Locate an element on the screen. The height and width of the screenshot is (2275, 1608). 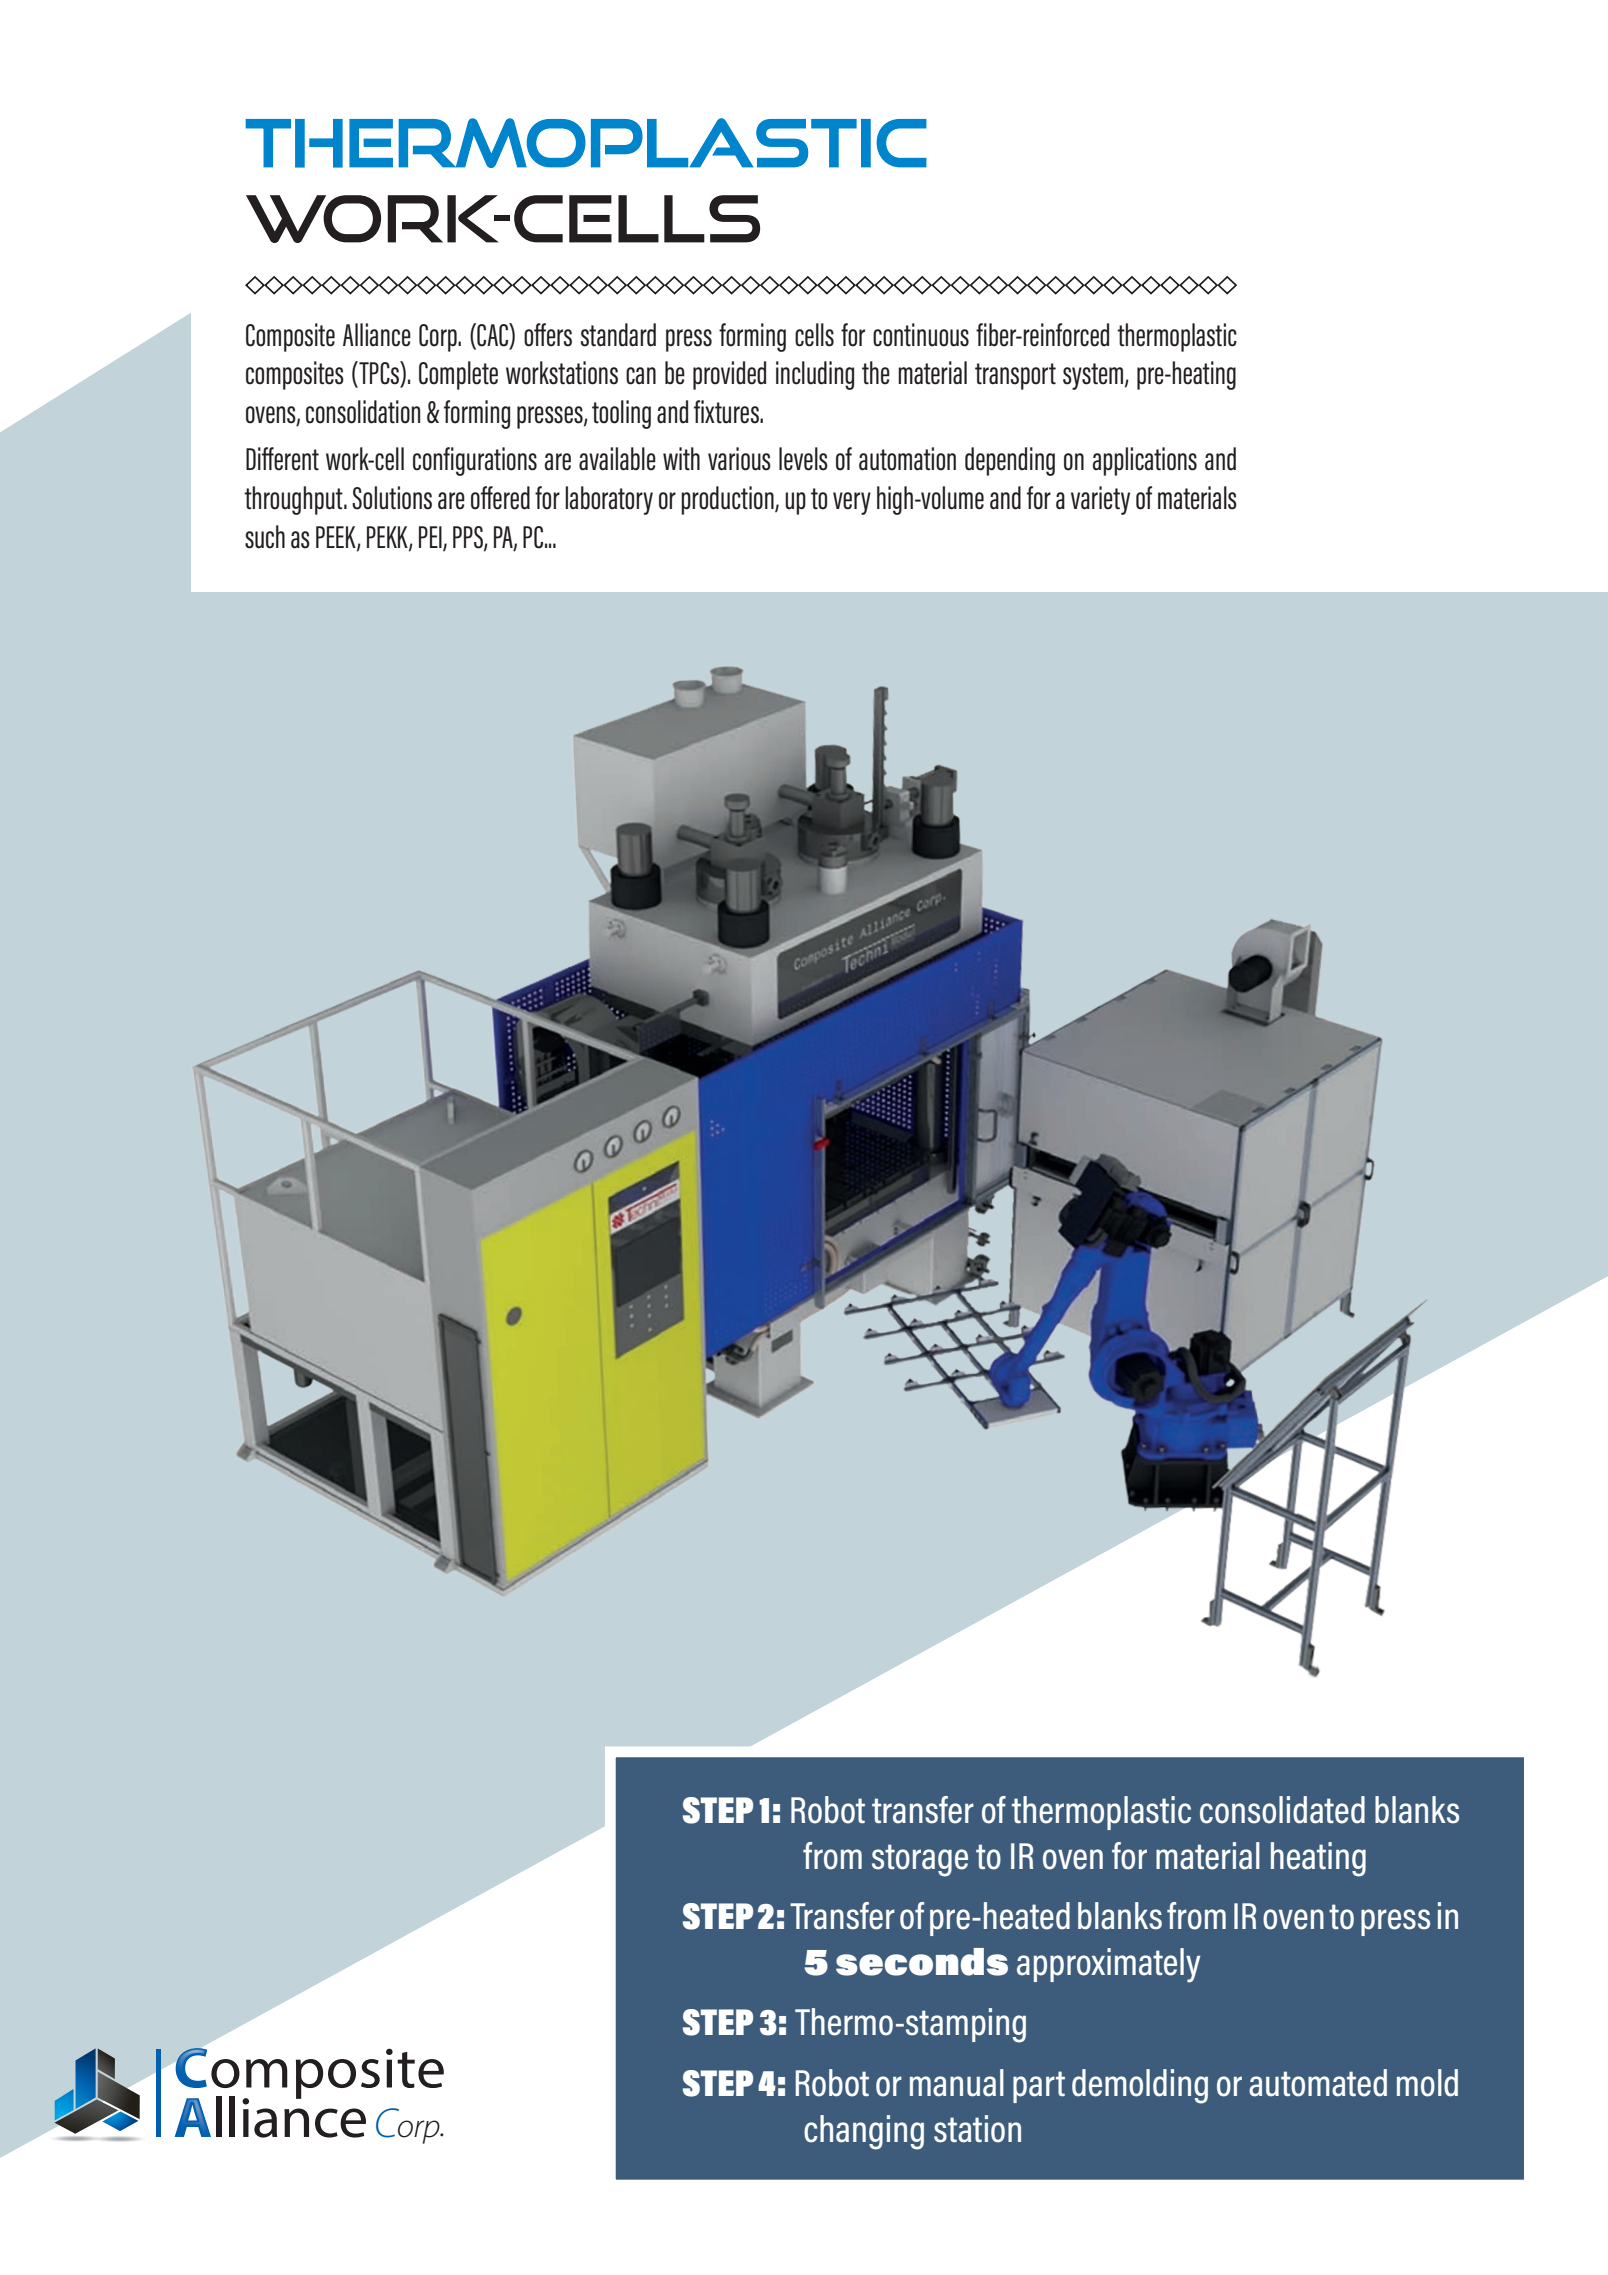
automated is located at coordinates (1318, 2083).
